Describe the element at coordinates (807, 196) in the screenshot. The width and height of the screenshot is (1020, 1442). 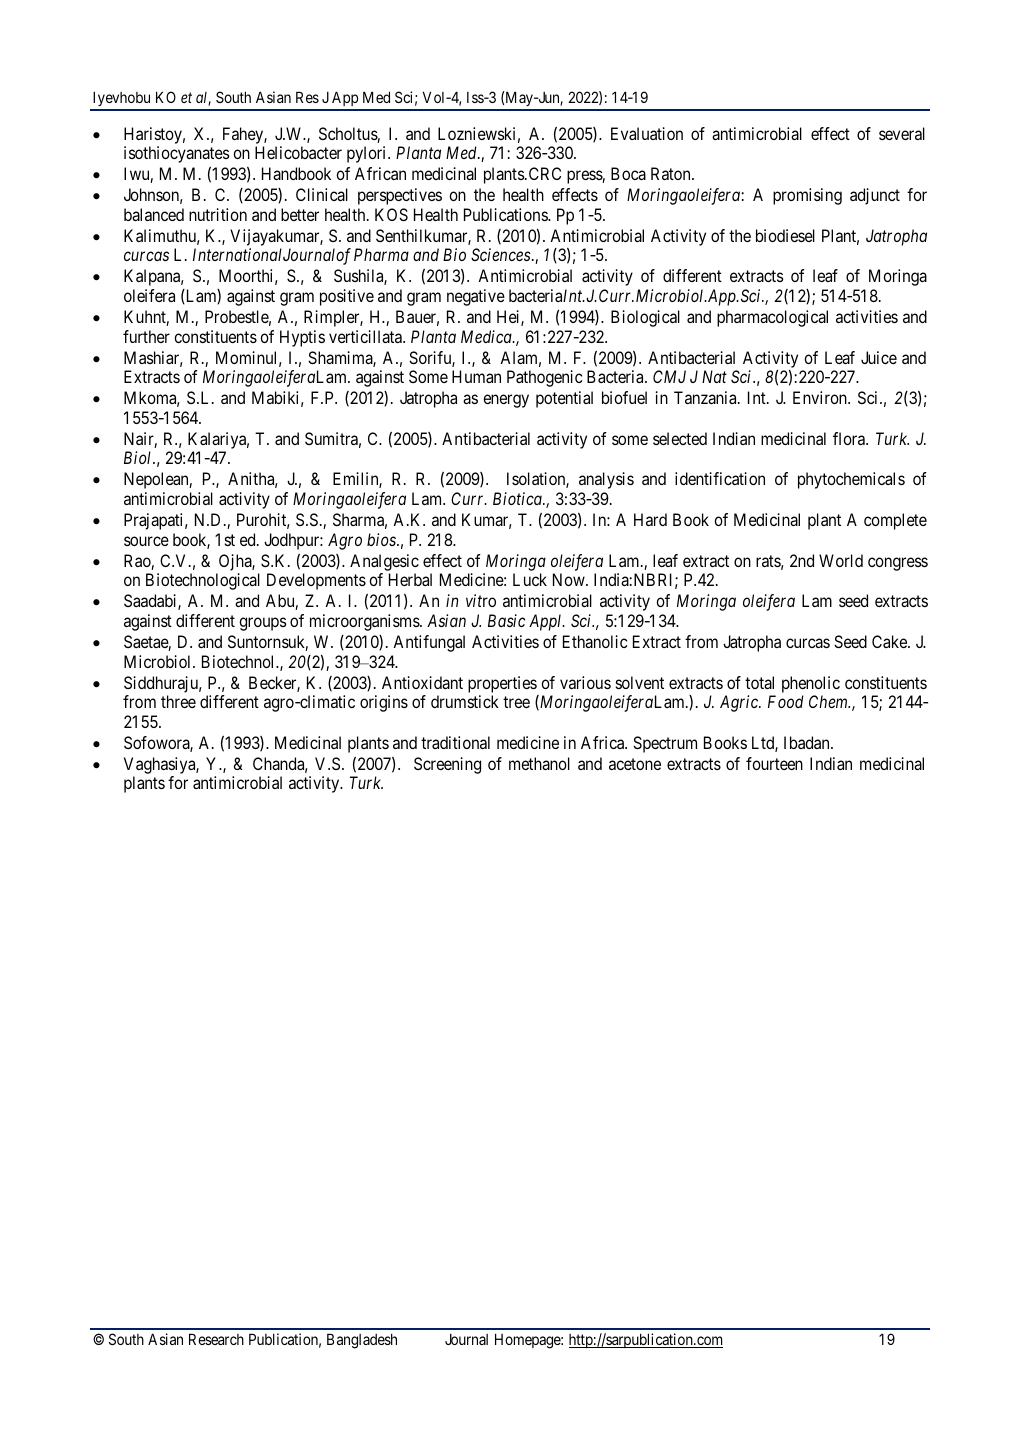
I see `promising` at that location.
